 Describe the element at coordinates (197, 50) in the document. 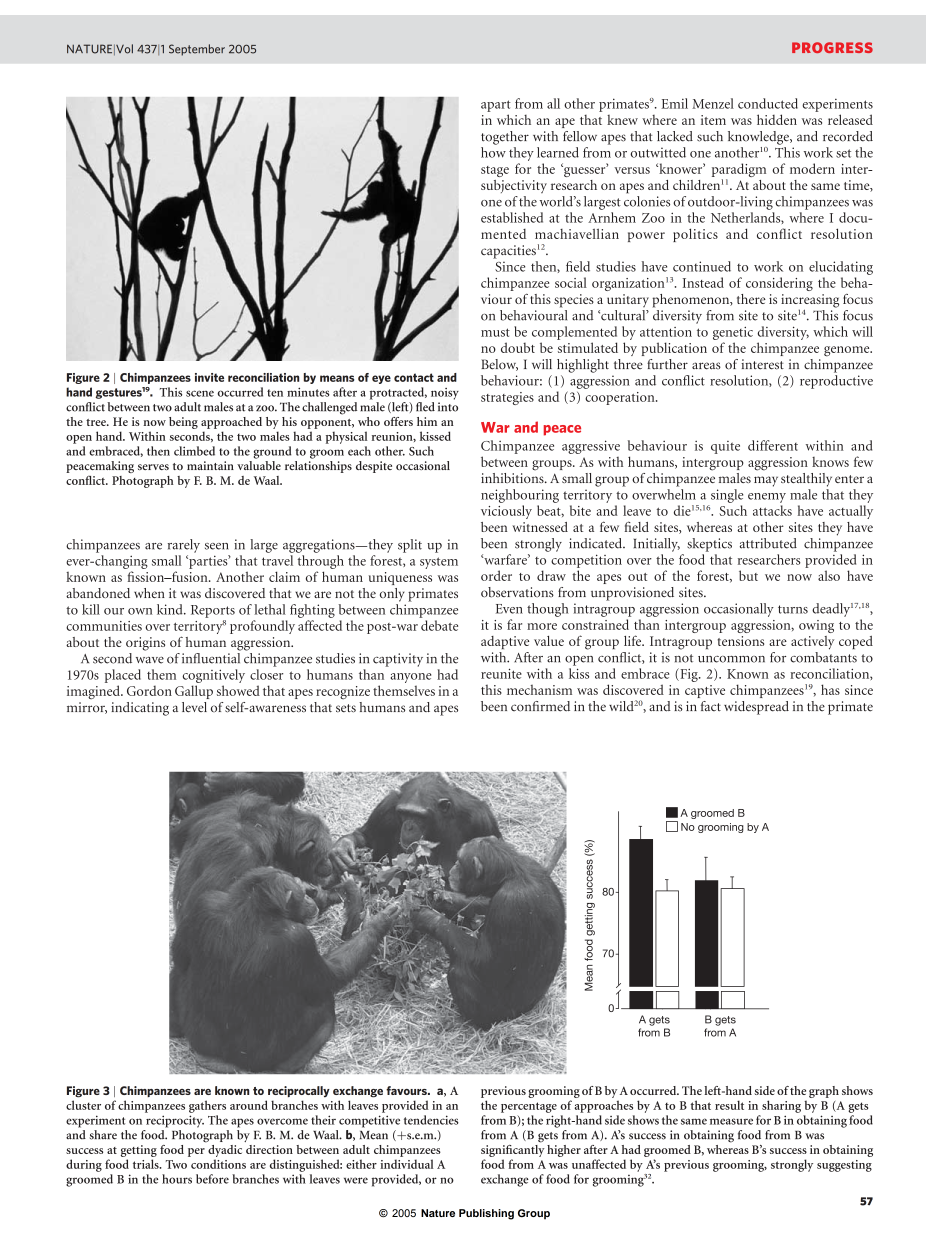

I see `September` at that location.
